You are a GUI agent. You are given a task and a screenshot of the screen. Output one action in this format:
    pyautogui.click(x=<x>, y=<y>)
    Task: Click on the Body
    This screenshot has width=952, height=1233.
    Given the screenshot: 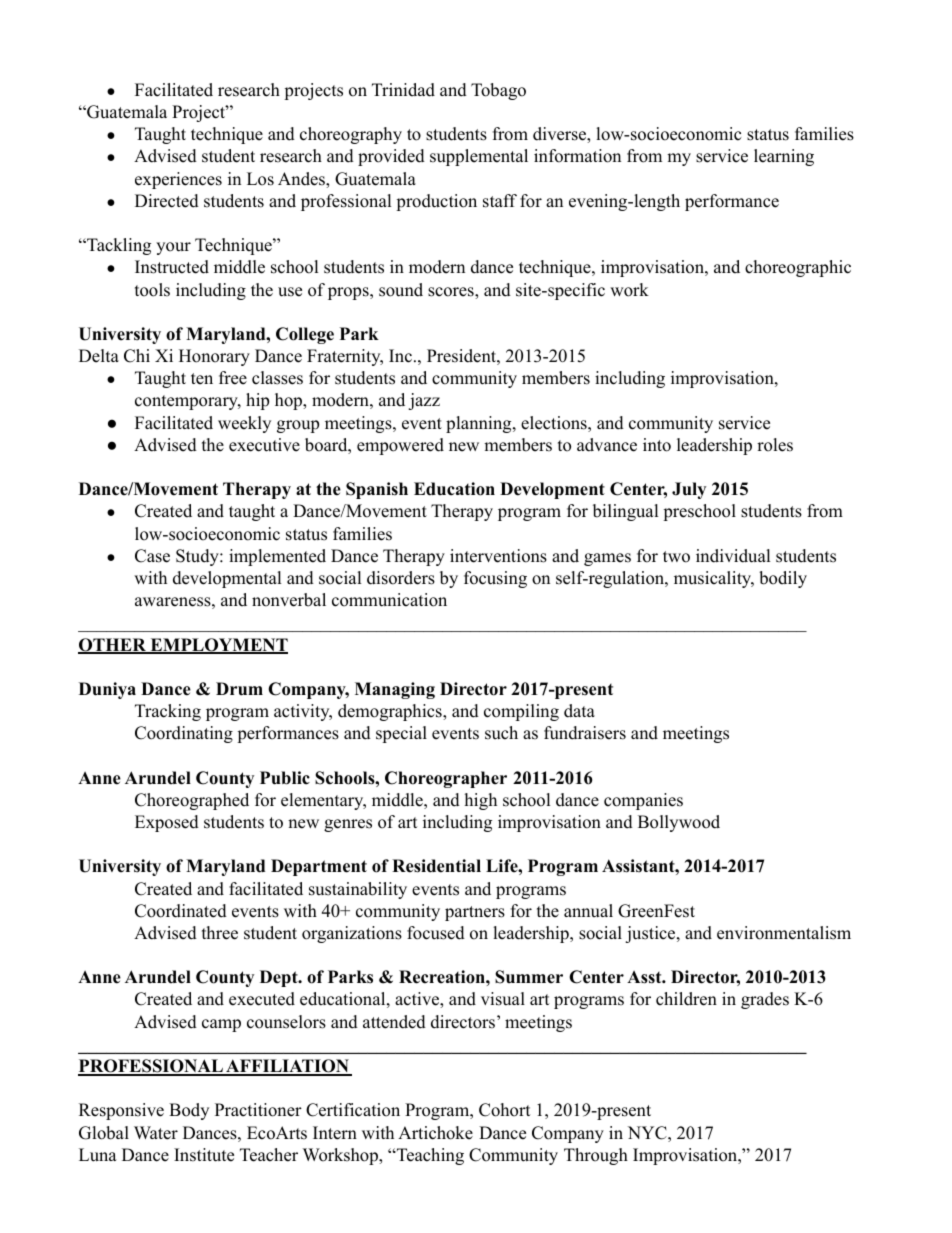 What is the action you would take?
    pyautogui.click(x=189, y=1111)
